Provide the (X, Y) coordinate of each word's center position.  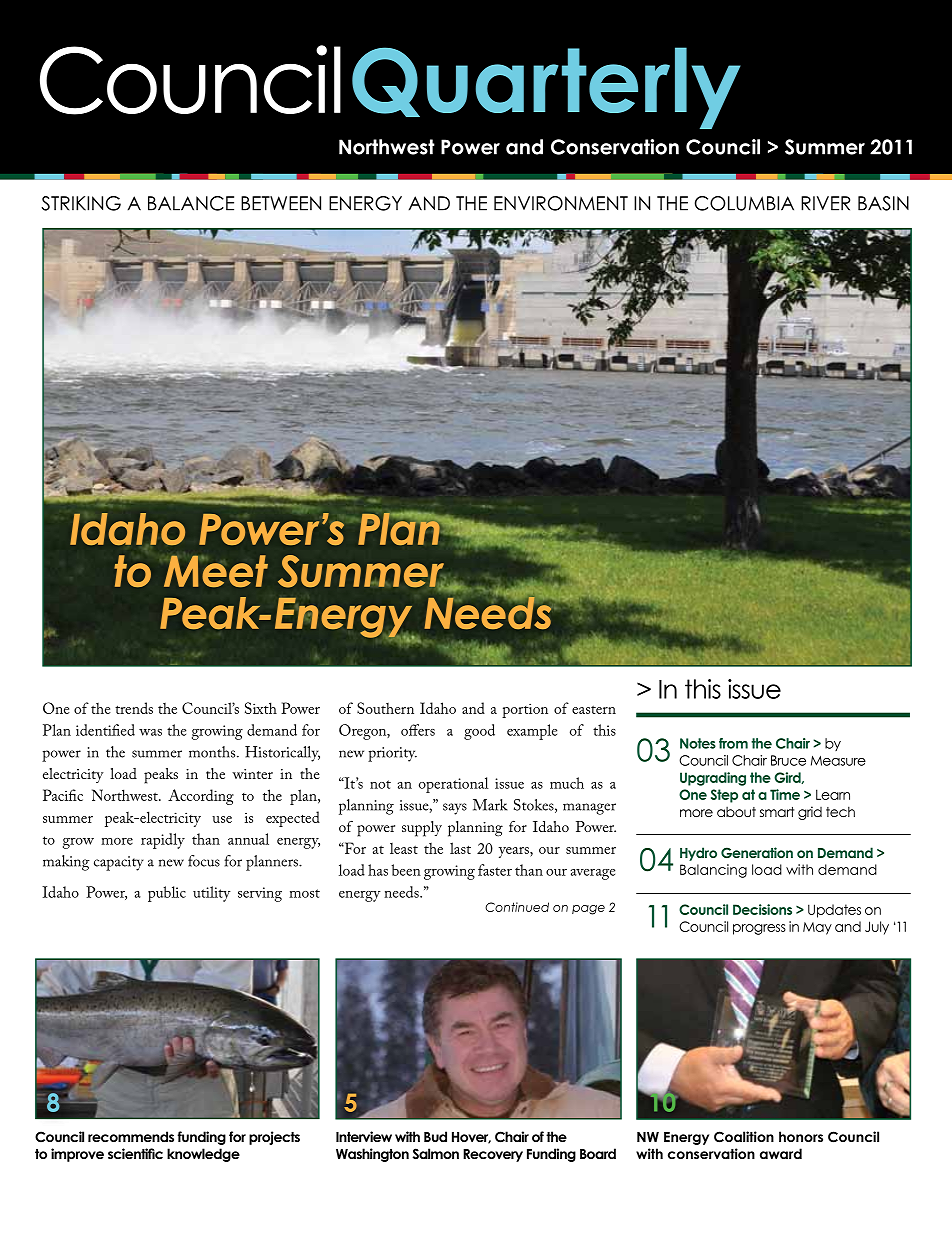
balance (191, 203)
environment (561, 203)
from (733, 743)
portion (525, 710)
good (479, 732)
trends (134, 708)
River (825, 203)
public (167, 894)
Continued (517, 907)
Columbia (744, 203)
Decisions (762, 909)
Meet (216, 571)
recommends (131, 1136)
